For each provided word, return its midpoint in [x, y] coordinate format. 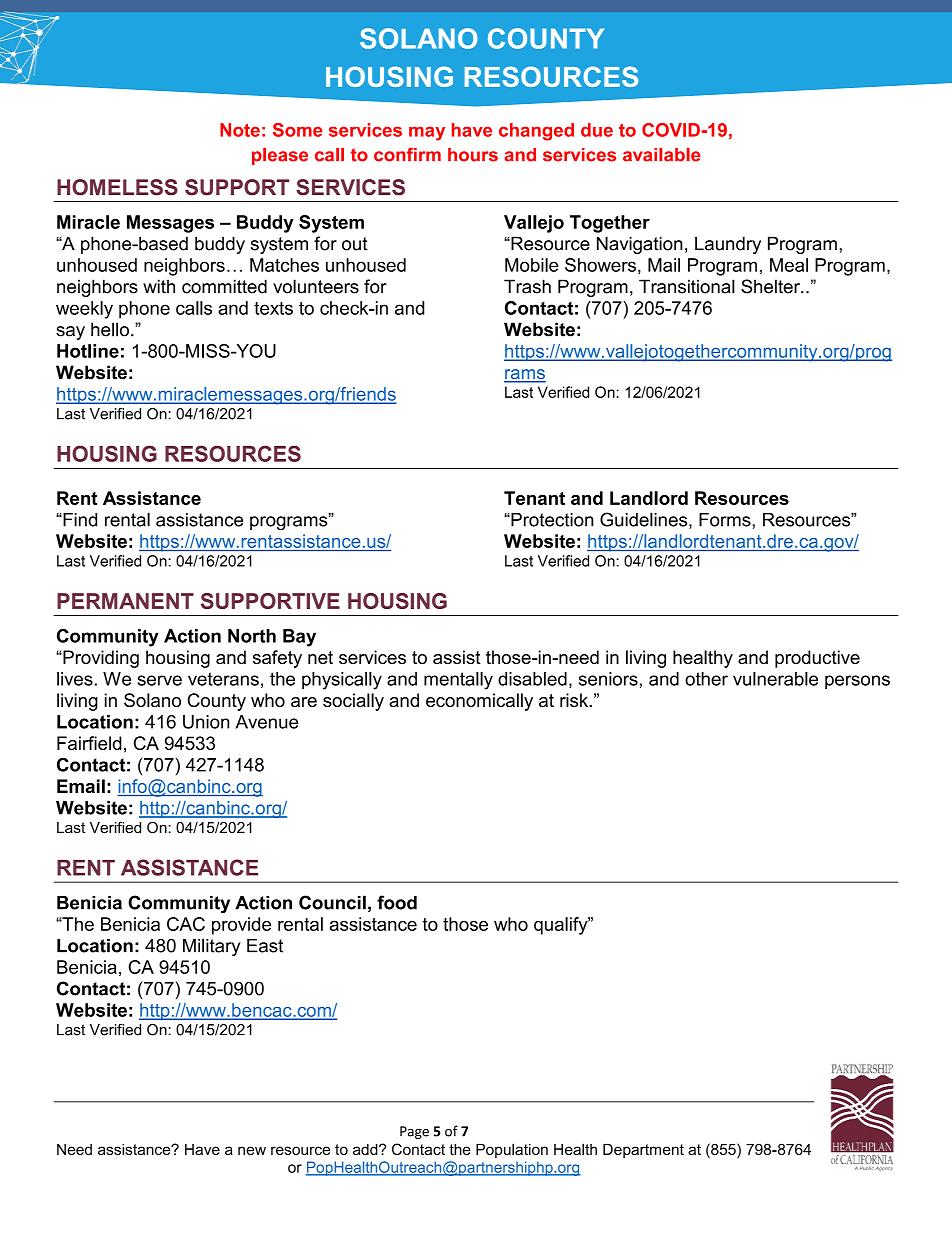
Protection [551, 520]
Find [79, 520]
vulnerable [775, 679]
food [397, 902]
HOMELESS [117, 187]
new [252, 1150]
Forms [726, 520]
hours [473, 155]
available [662, 155]
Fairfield [89, 743]
